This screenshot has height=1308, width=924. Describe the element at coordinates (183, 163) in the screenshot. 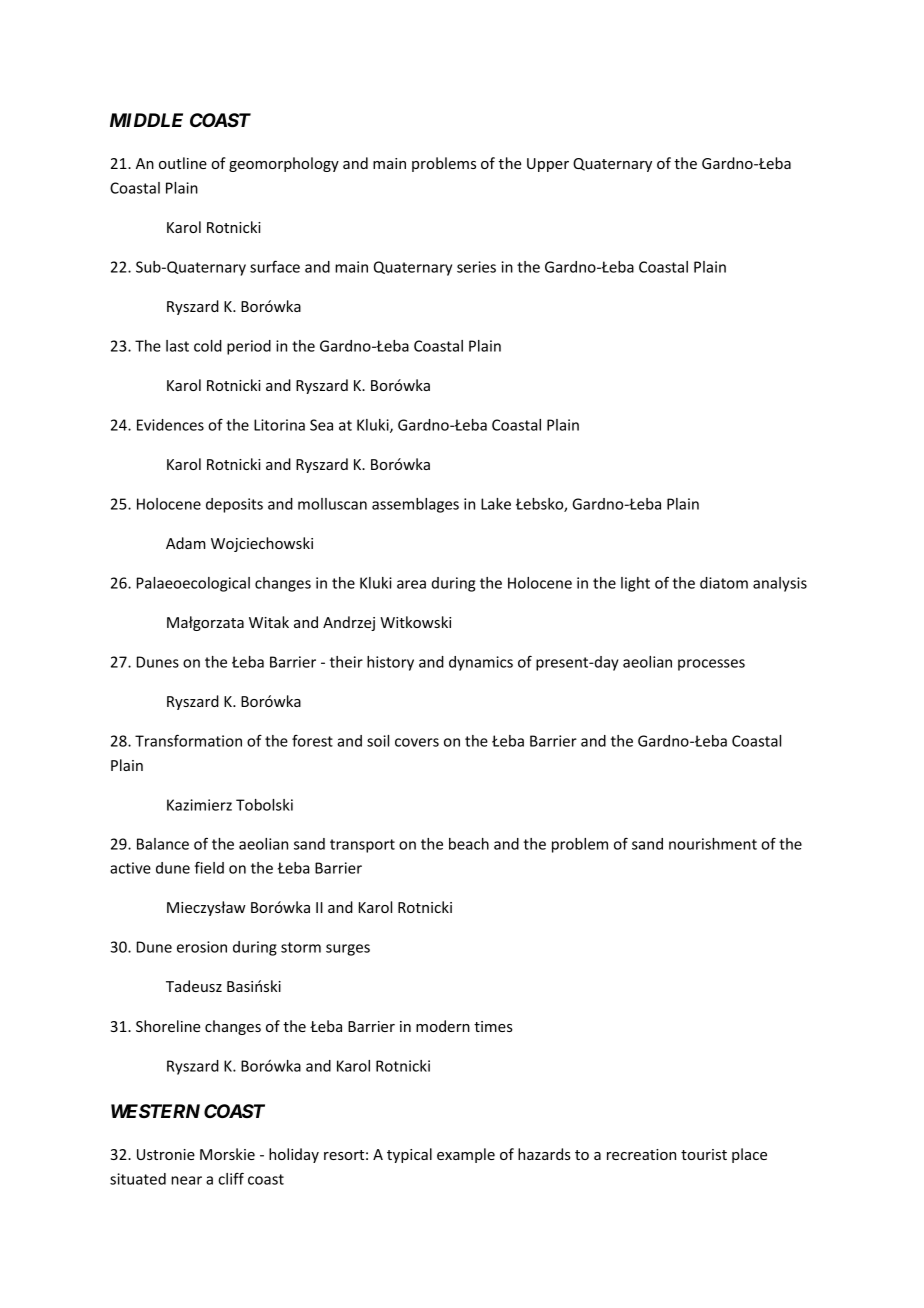

I see `outline` at that location.
